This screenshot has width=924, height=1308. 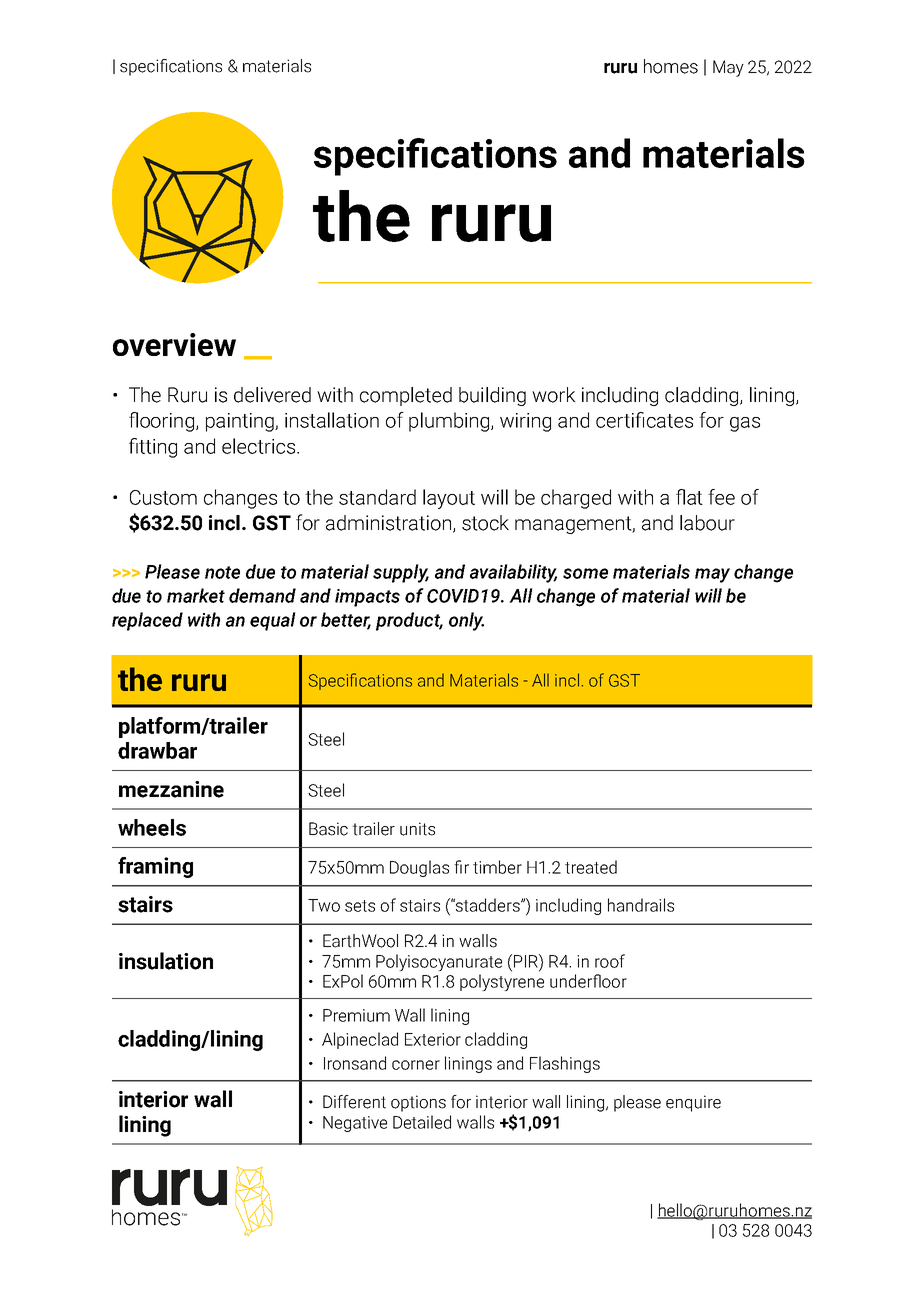 What do you see at coordinates (745, 424) in the screenshot?
I see `gas` at bounding box center [745, 424].
